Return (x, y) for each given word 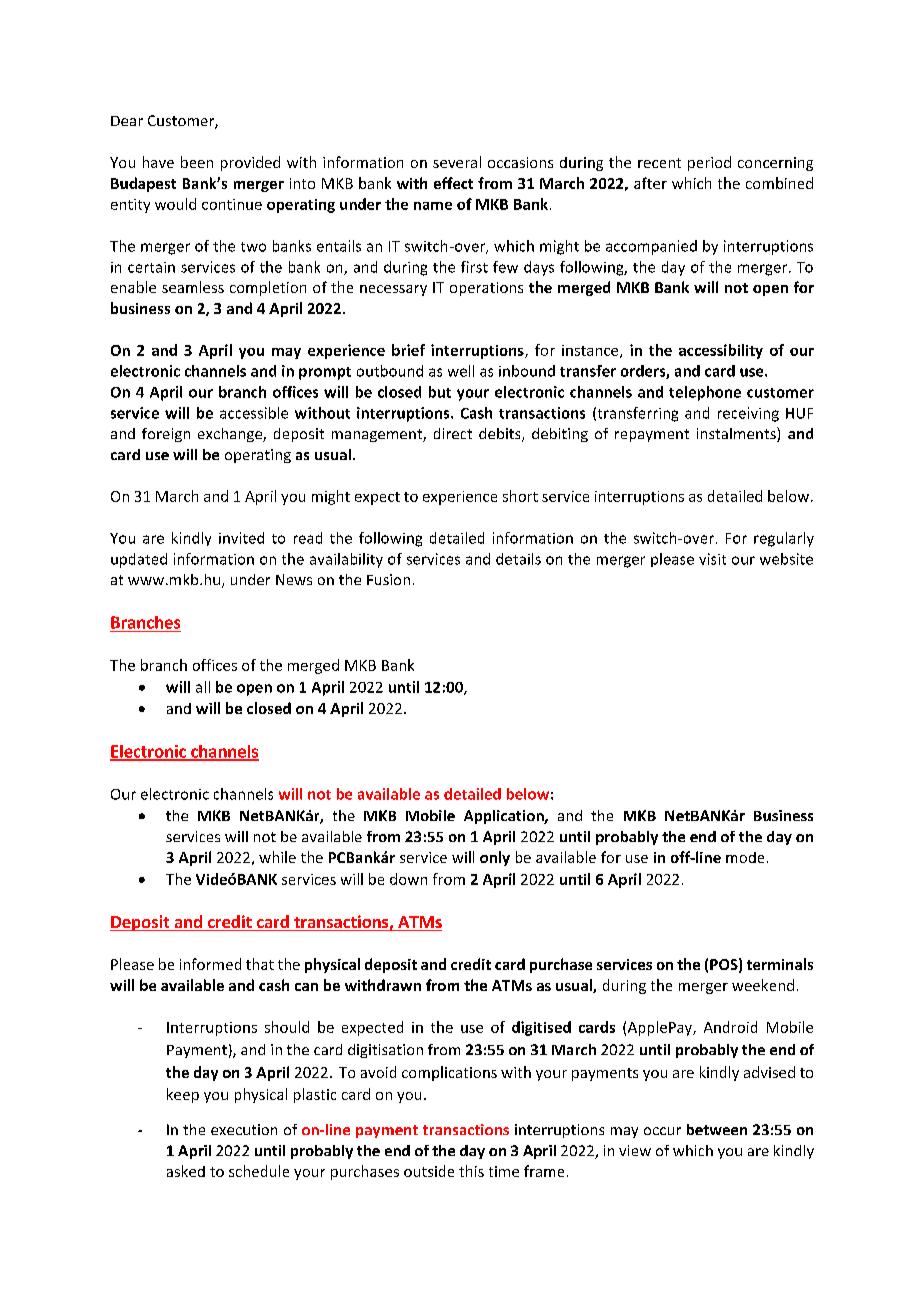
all (203, 687)
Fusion (388, 579)
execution (244, 1129)
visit (712, 559)
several (457, 162)
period (709, 163)
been (197, 162)
